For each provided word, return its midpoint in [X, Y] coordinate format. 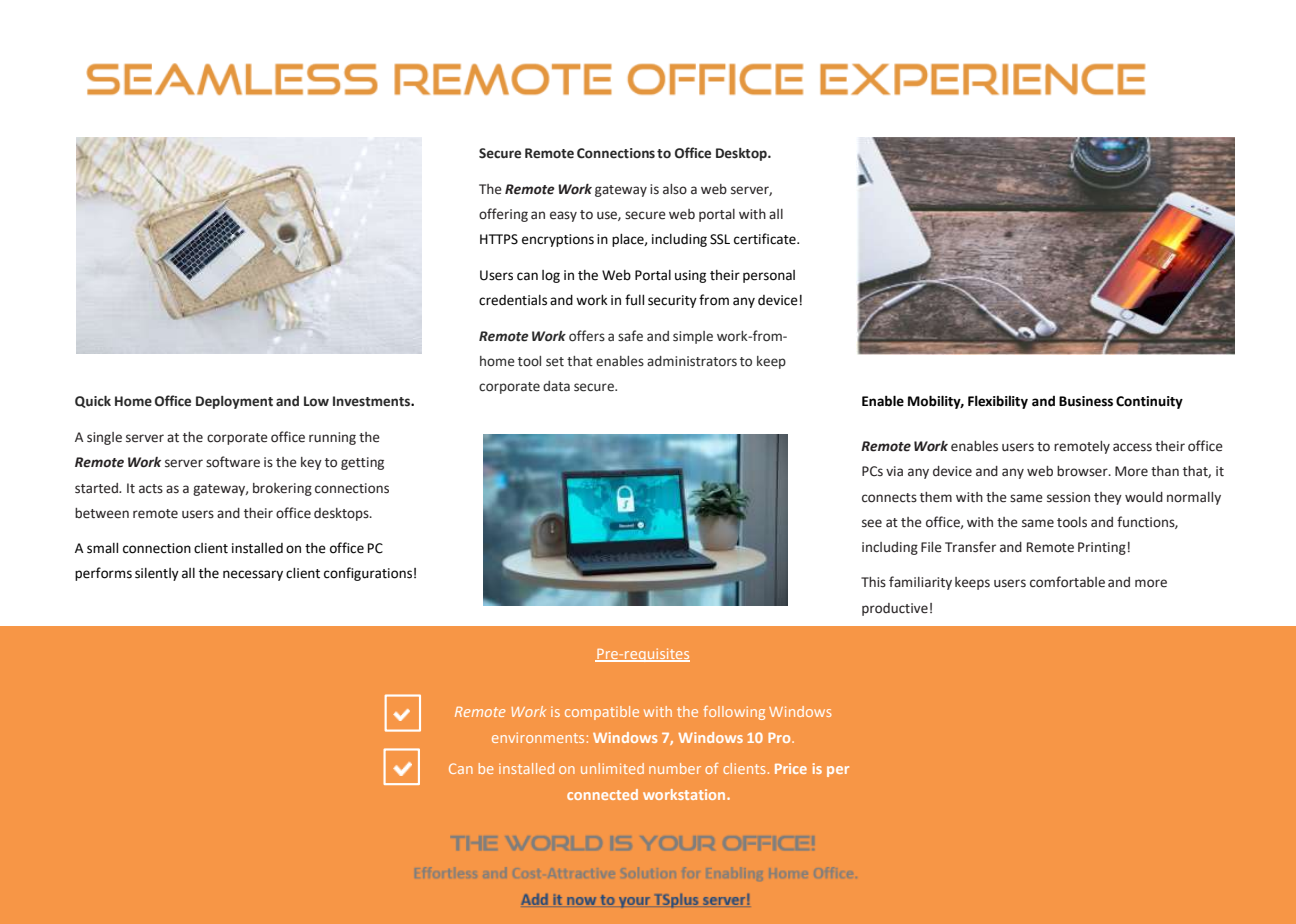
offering [503, 215]
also [675, 189]
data [556, 386]
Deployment [234, 402]
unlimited [612, 768]
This [873, 582]
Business [1086, 401]
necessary [253, 575]
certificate [766, 239]
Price [791, 768]
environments [538, 737]
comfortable [1067, 582]
